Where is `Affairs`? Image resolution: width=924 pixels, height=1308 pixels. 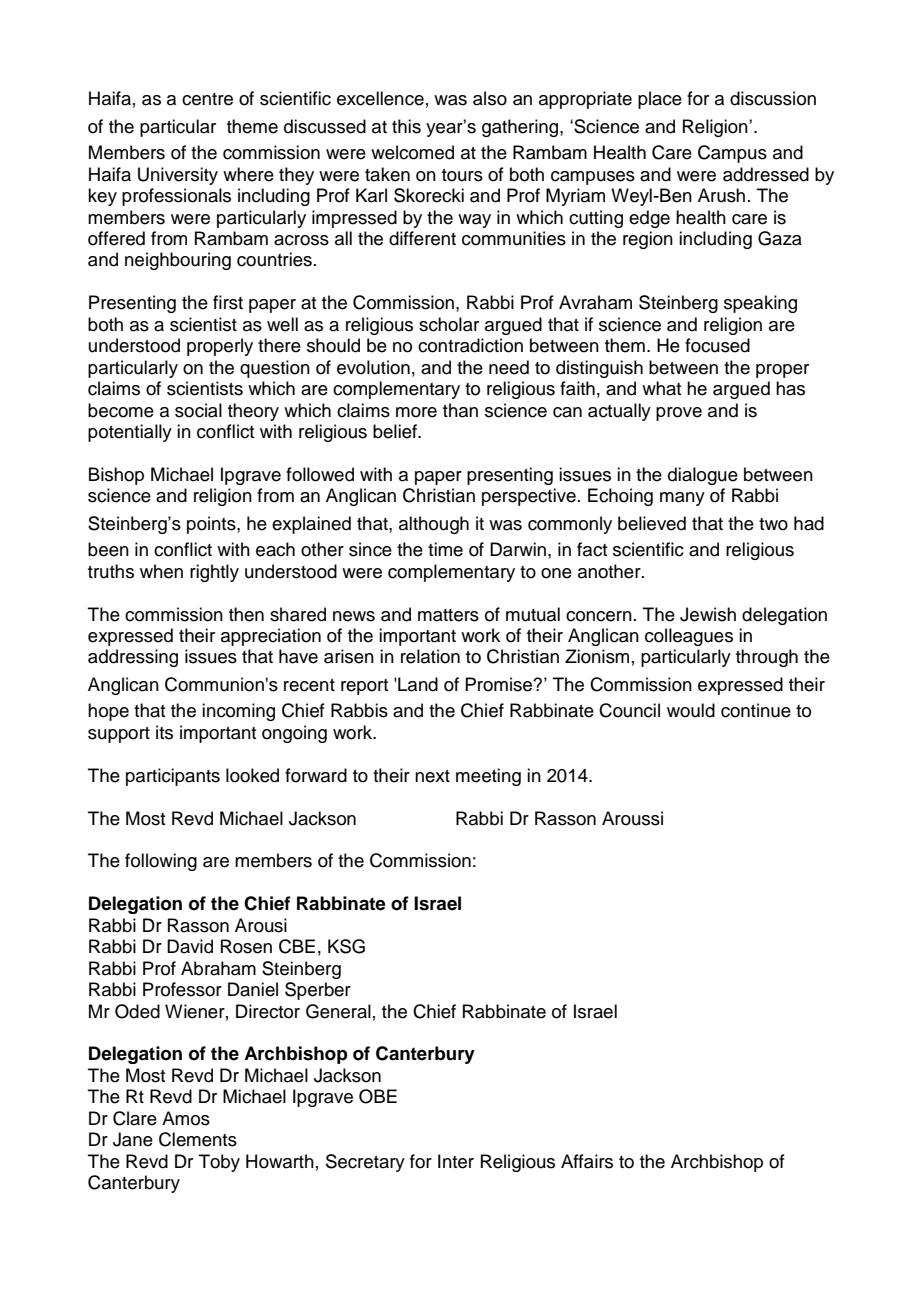
Affairs is located at coordinates (587, 1161).
